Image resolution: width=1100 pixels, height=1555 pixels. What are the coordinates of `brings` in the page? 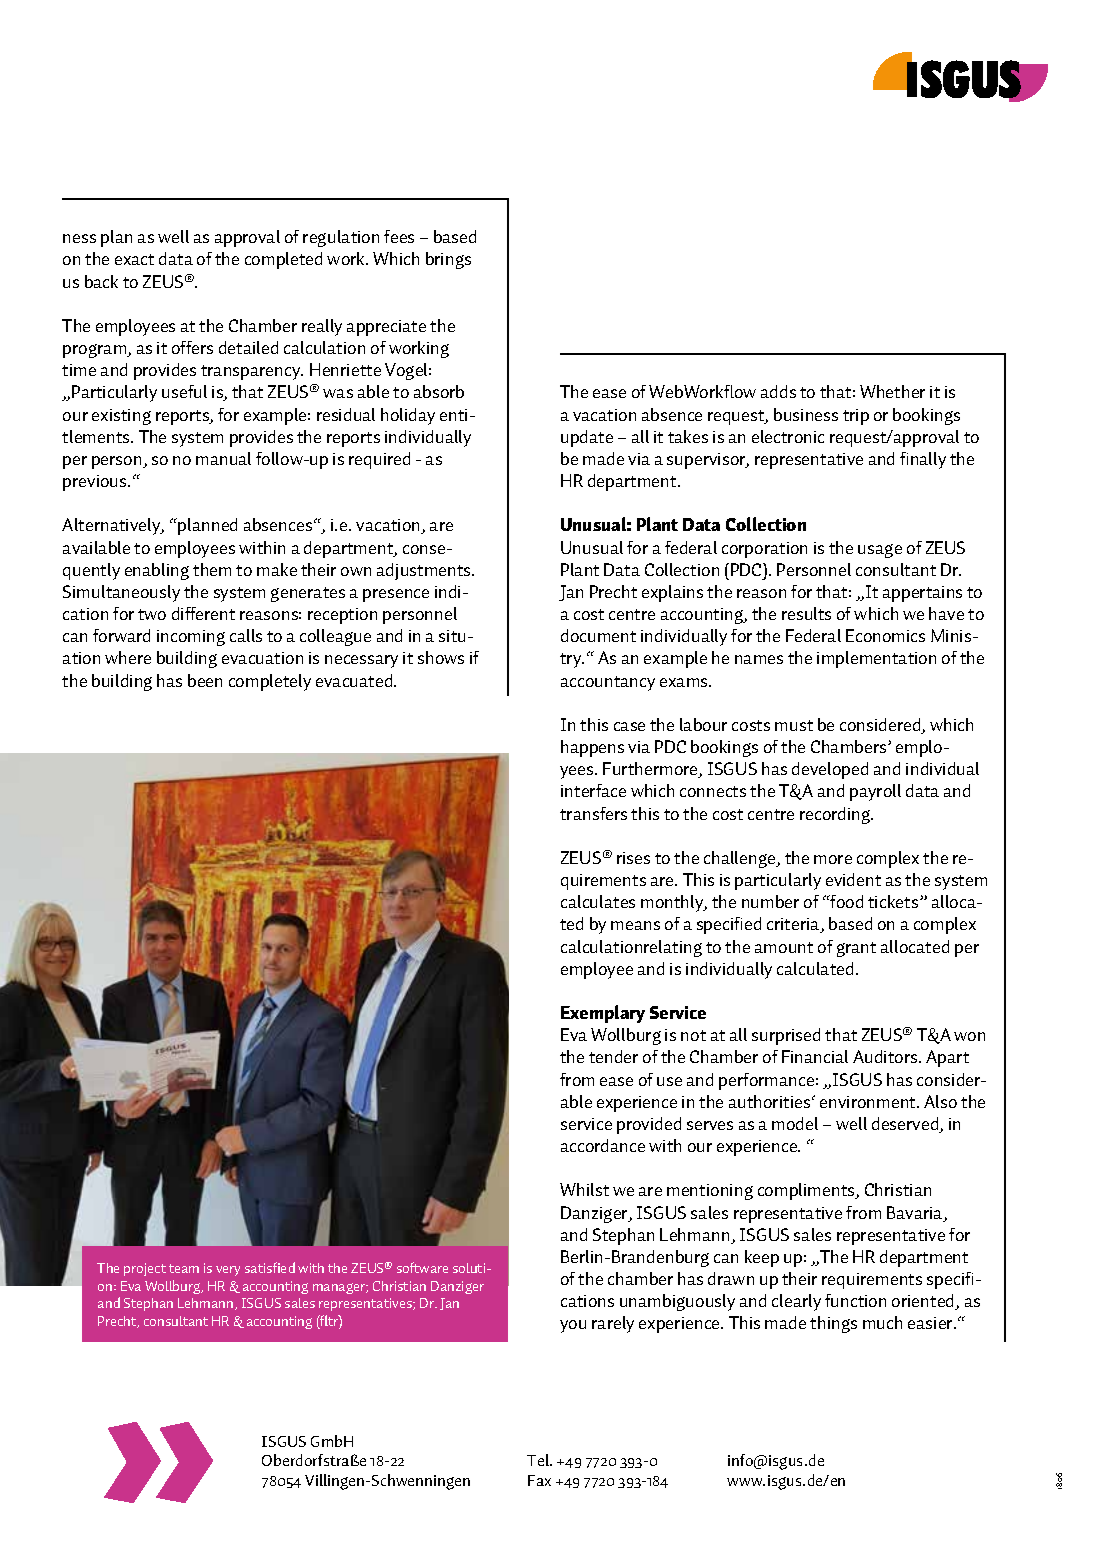 It's located at (448, 260).
